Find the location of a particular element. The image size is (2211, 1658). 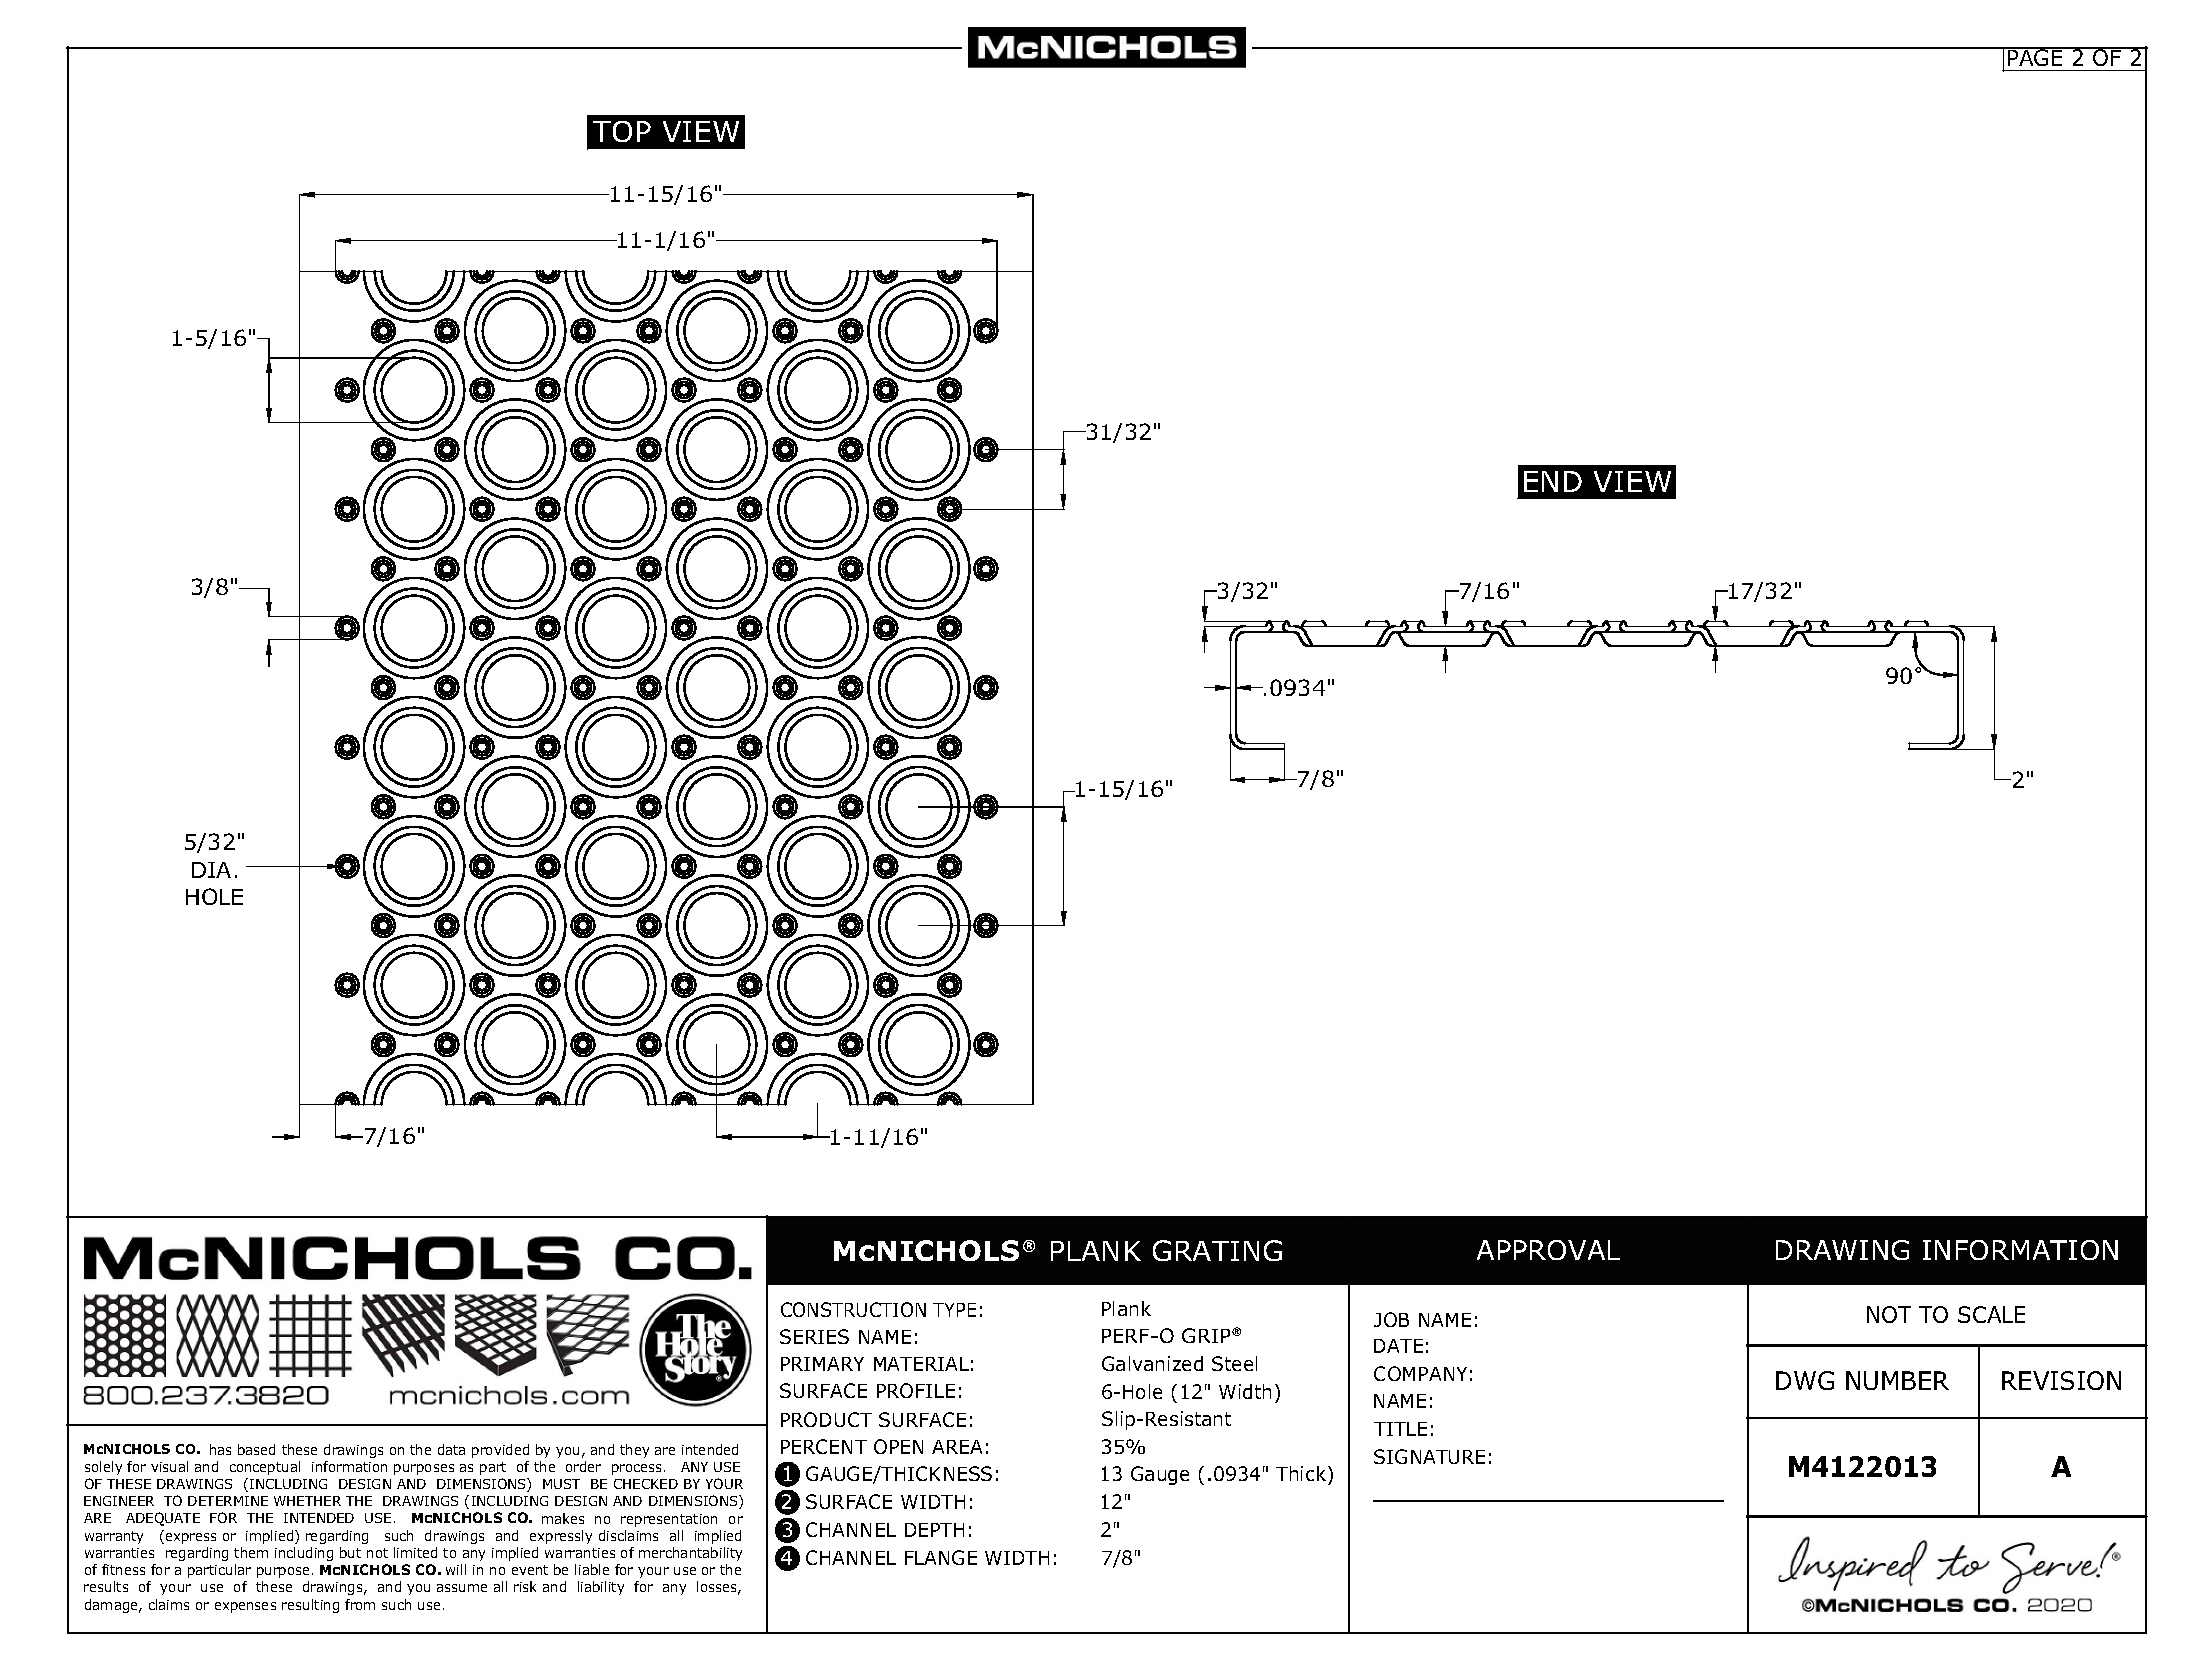

CONSTRUCTION is located at coordinates (853, 1309).
